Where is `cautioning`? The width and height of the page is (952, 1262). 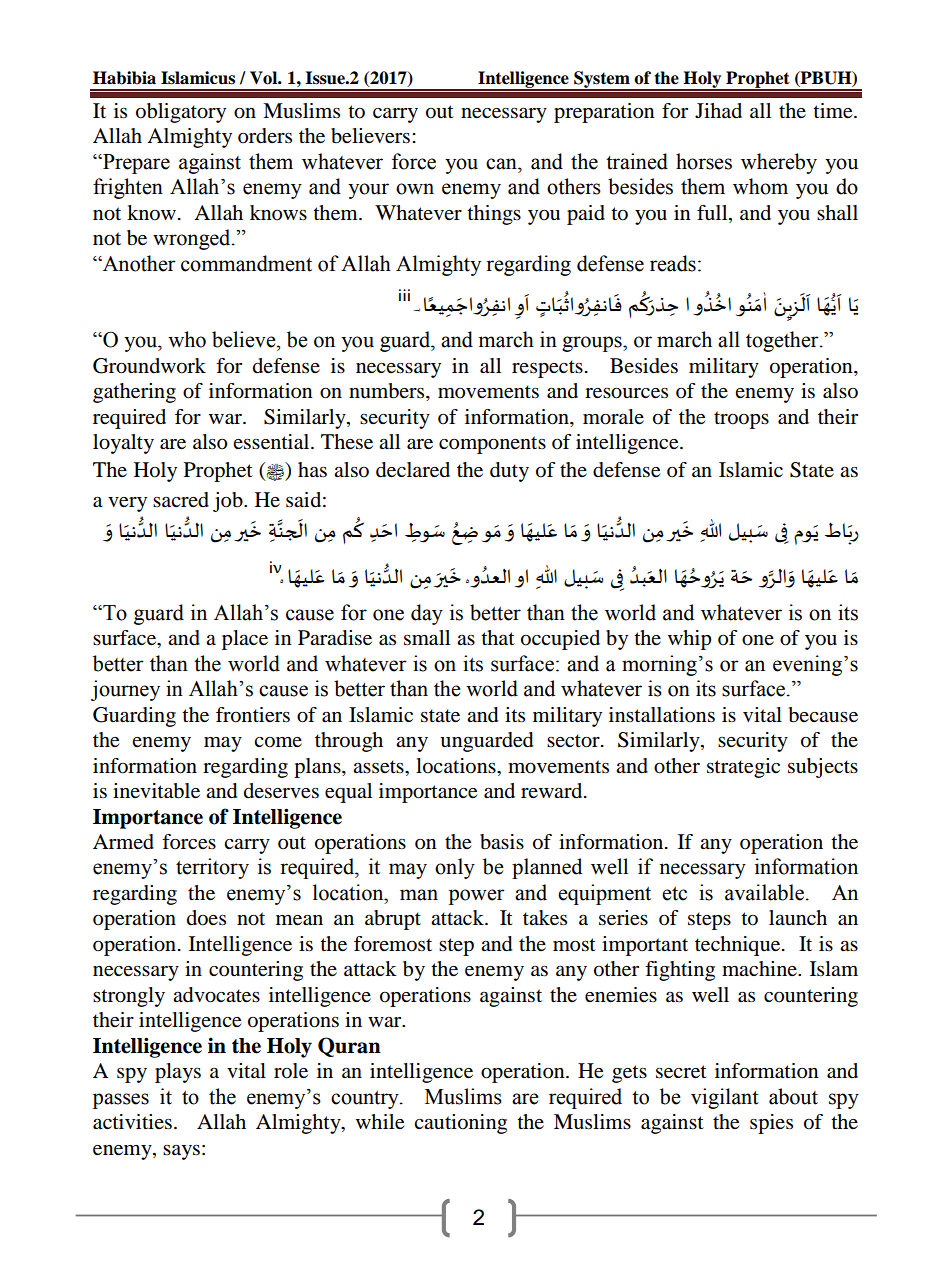 cautioning is located at coordinates (460, 1124).
